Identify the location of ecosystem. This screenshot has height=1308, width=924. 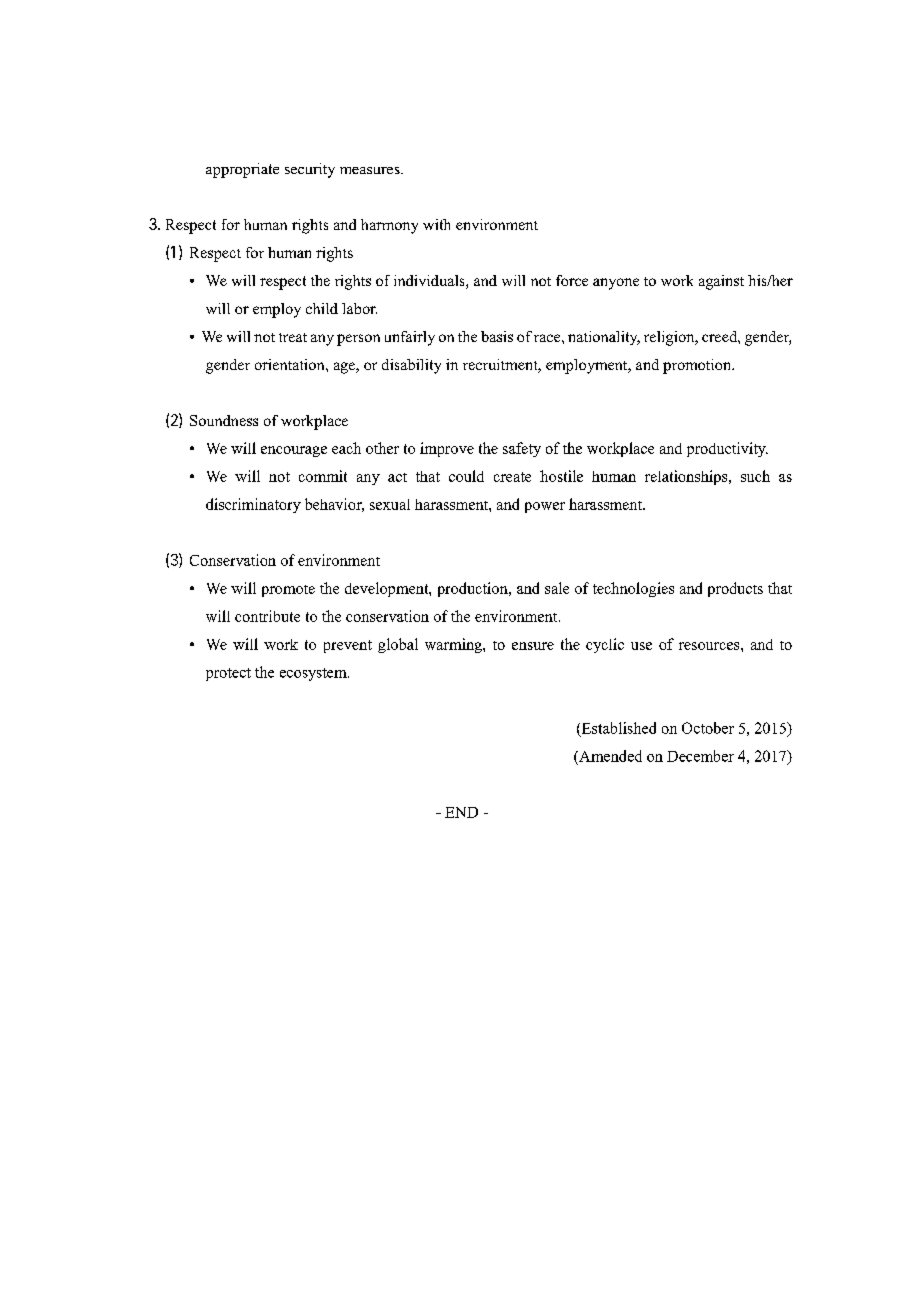
(314, 674).
